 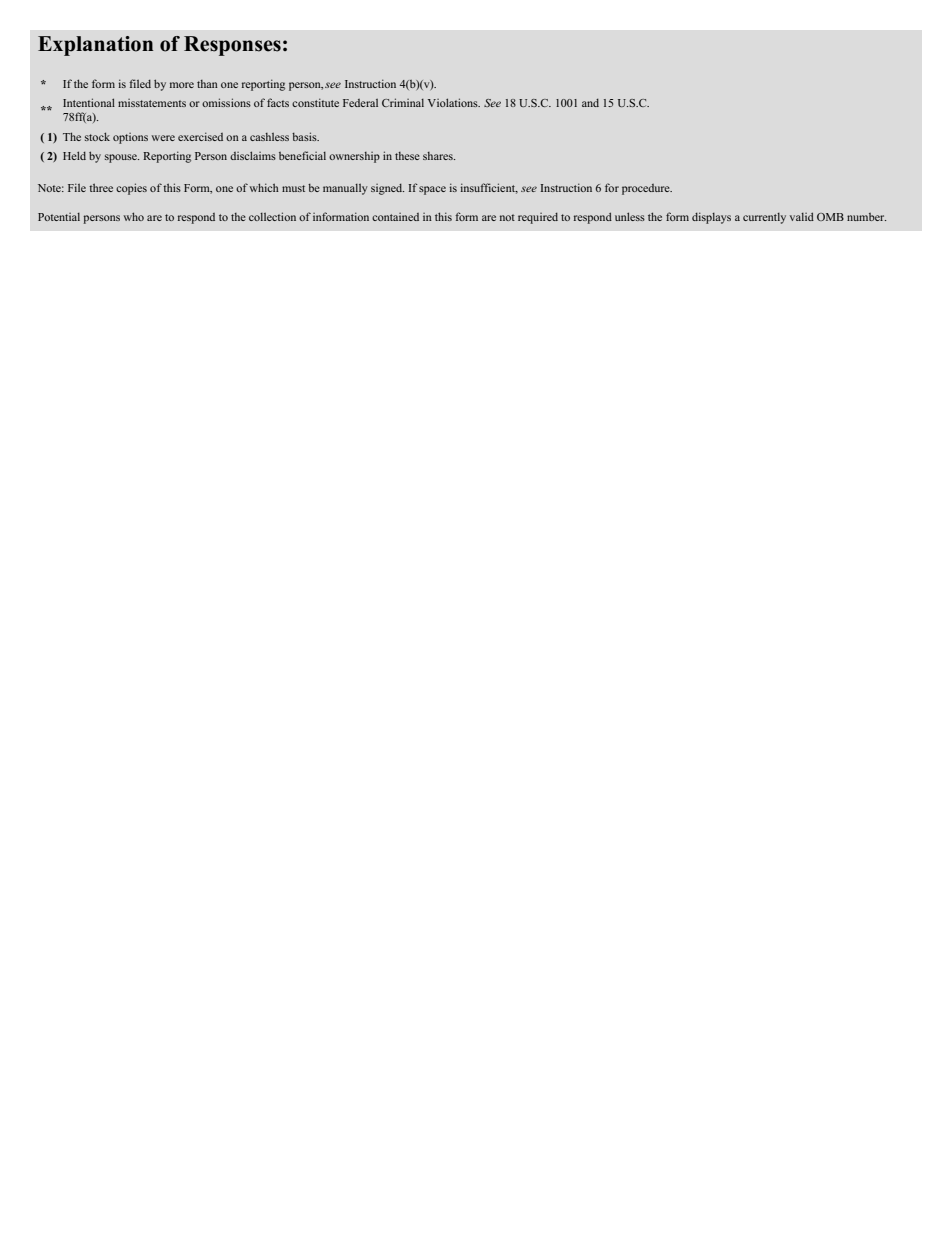 I want to click on Explanation, so click(x=95, y=46).
